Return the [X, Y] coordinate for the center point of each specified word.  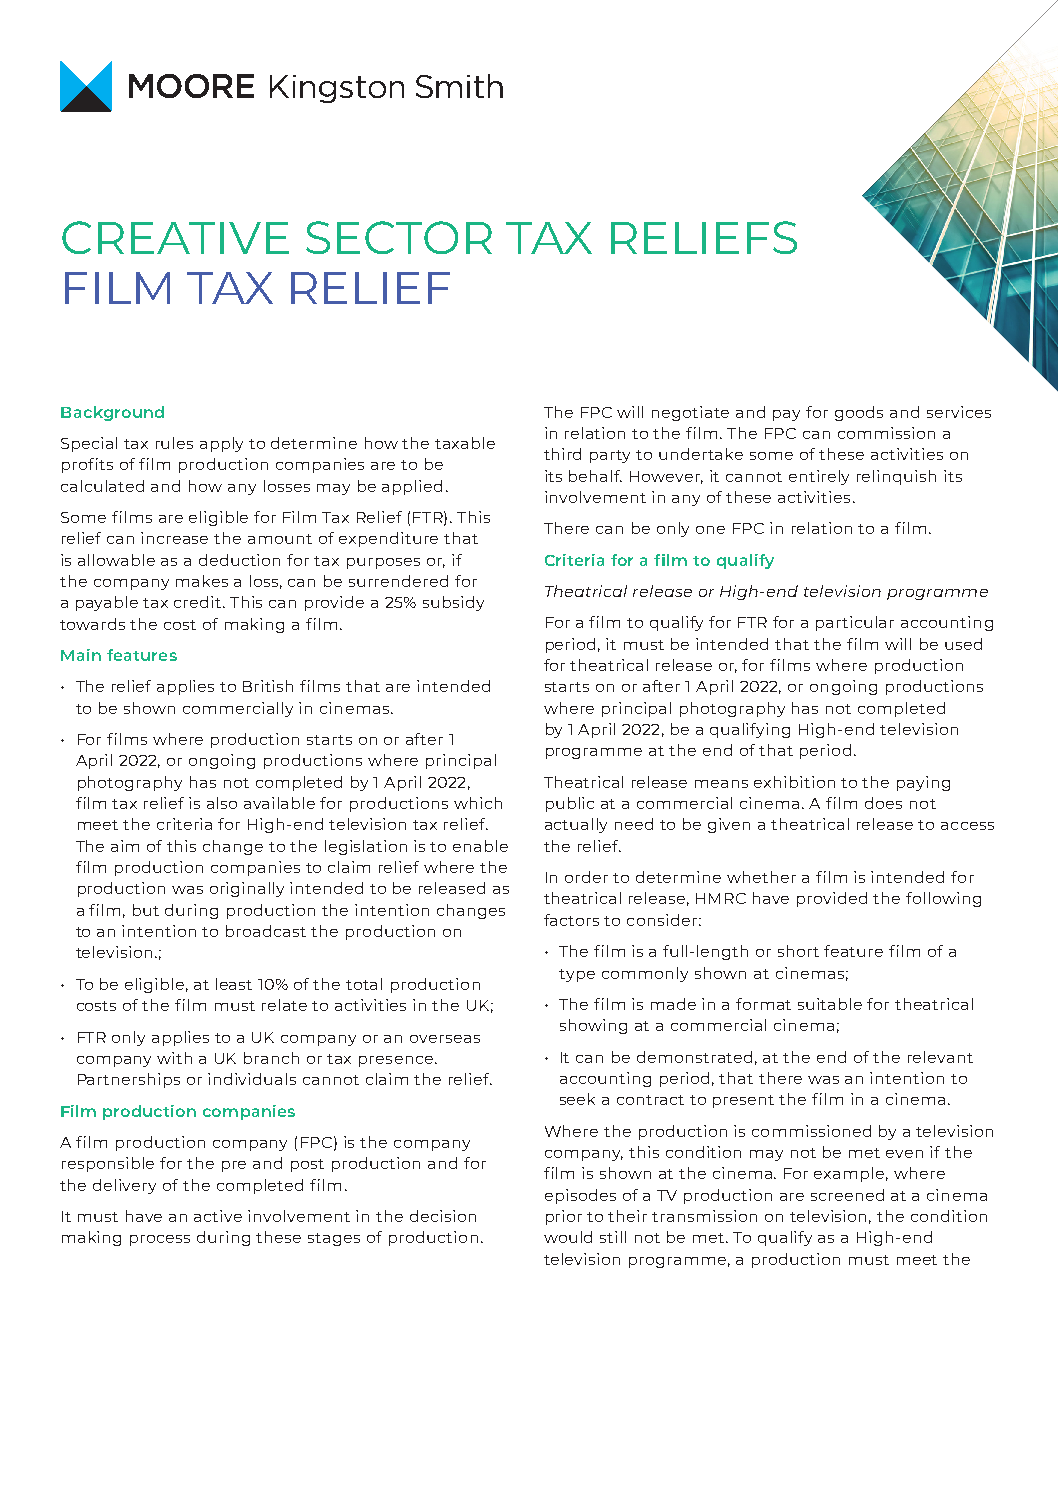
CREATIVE [175, 237]
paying [923, 783]
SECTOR [399, 237]
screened [847, 1195]
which [478, 803]
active [218, 1216]
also [222, 803]
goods [859, 413]
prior [564, 1217]
